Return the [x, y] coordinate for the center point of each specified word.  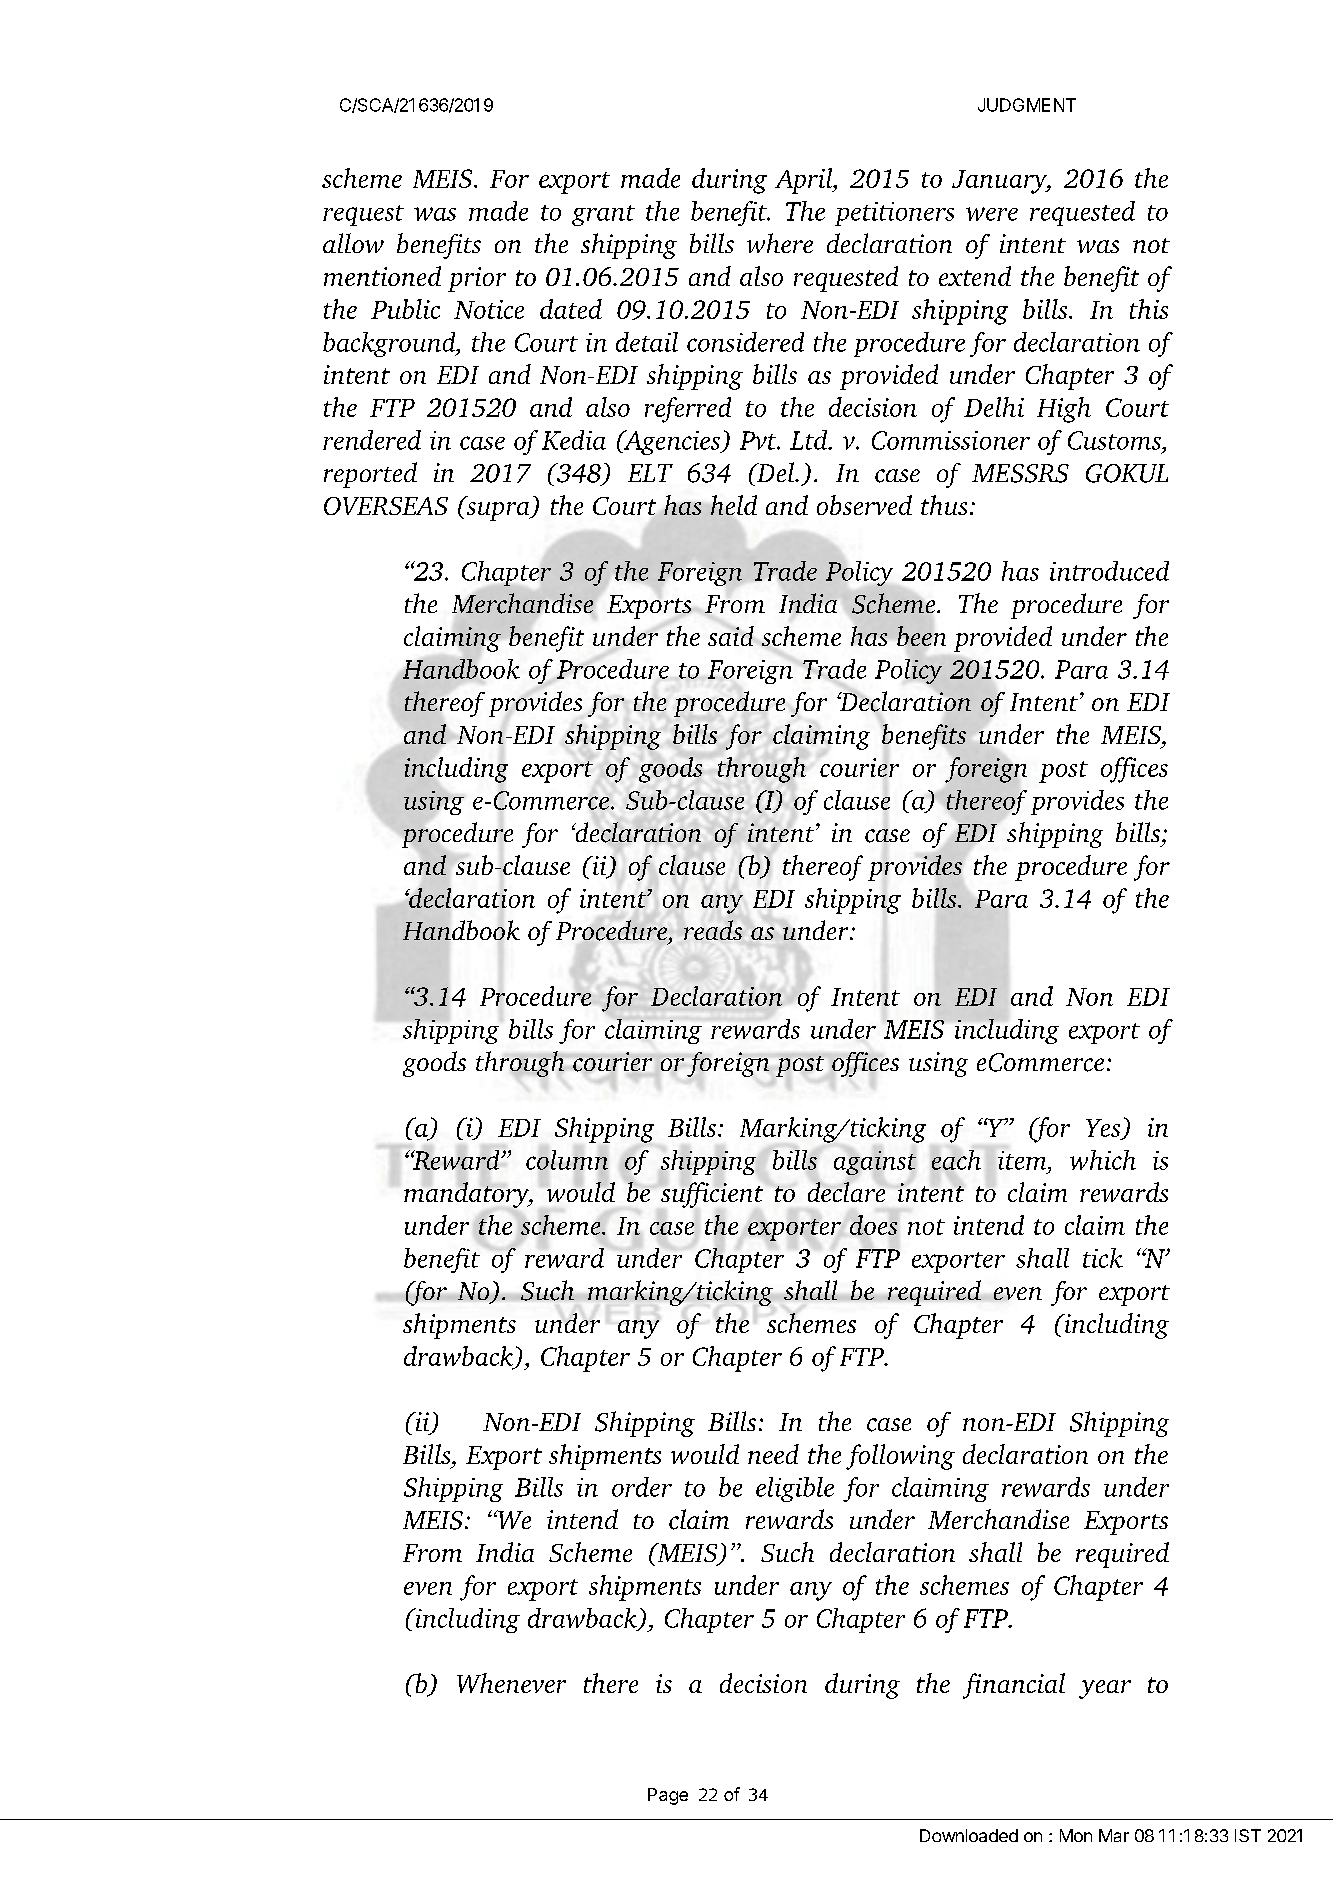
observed [864, 505]
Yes [1104, 1129]
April [805, 181]
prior [477, 279]
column [567, 1160]
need [773, 1454]
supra [499, 511]
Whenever [511, 1683]
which [1103, 1160]
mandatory [467, 1195]
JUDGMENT [1027, 105]
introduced [1109, 571]
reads [713, 930]
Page [668, 1796]
